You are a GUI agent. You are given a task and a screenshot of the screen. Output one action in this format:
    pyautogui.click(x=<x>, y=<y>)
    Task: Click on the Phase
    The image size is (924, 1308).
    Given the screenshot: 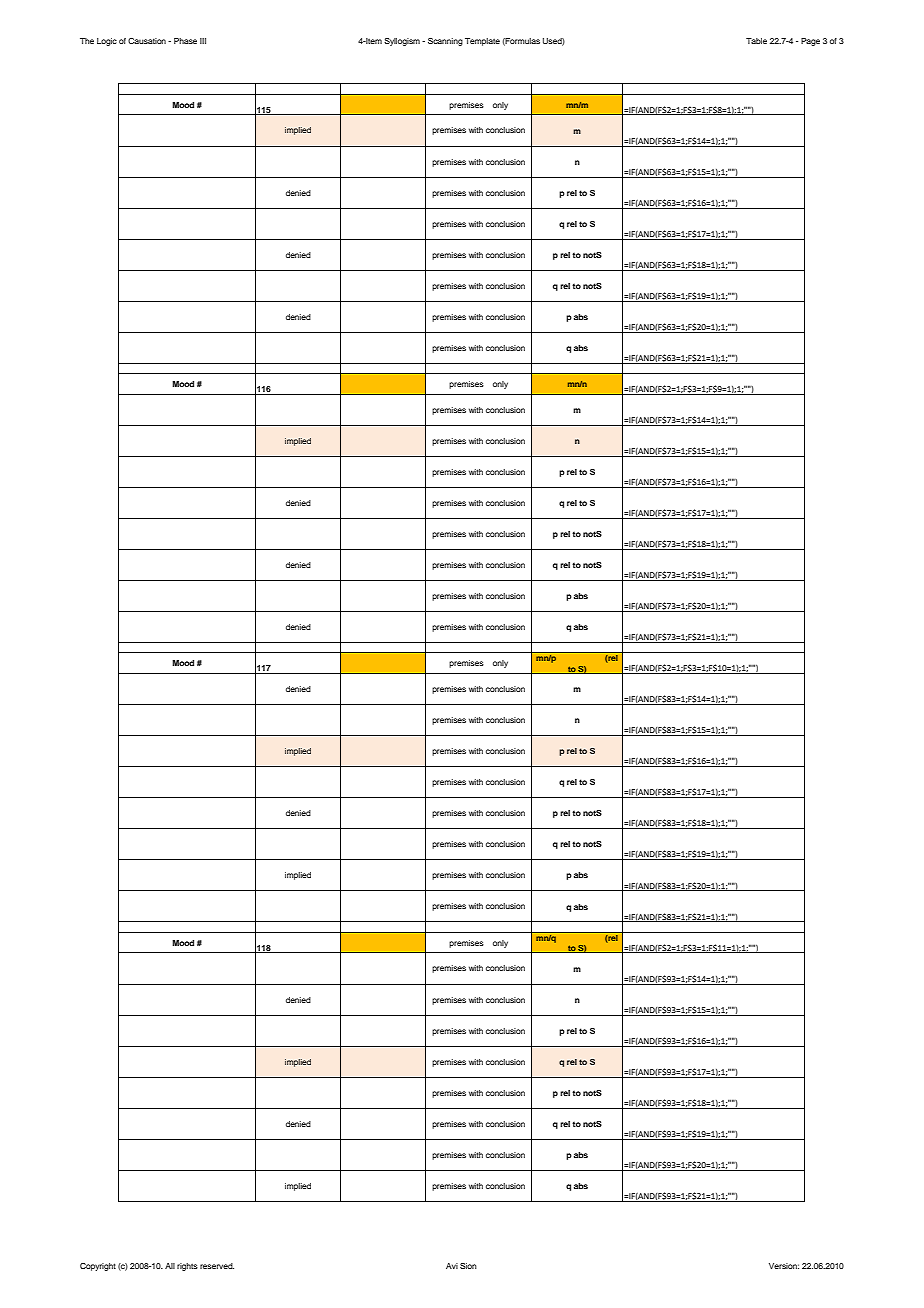 What is the action you would take?
    pyautogui.click(x=185, y=41)
